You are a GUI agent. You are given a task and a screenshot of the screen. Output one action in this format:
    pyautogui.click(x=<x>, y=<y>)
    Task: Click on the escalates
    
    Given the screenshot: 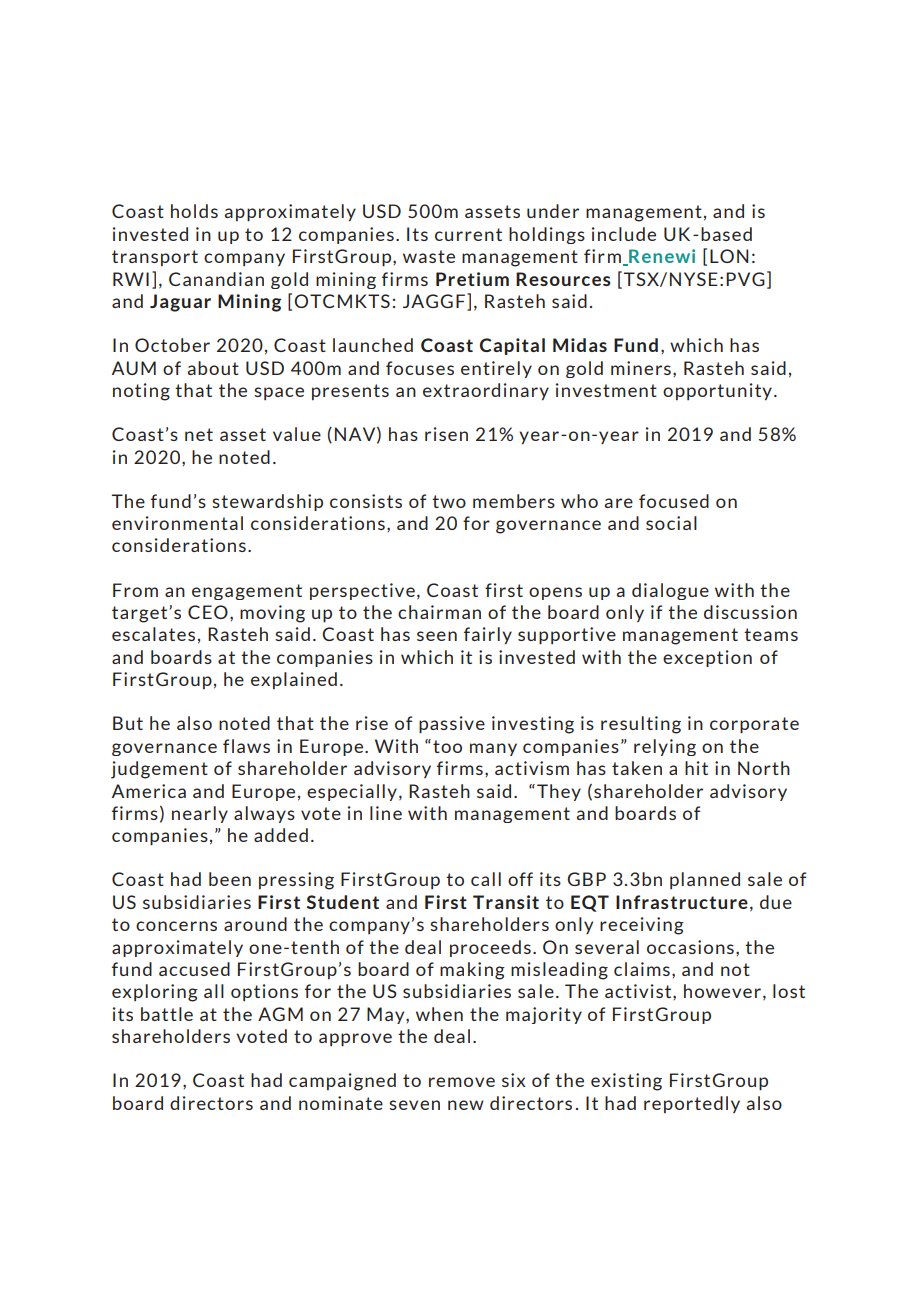 What is the action you would take?
    pyautogui.click(x=153, y=634)
